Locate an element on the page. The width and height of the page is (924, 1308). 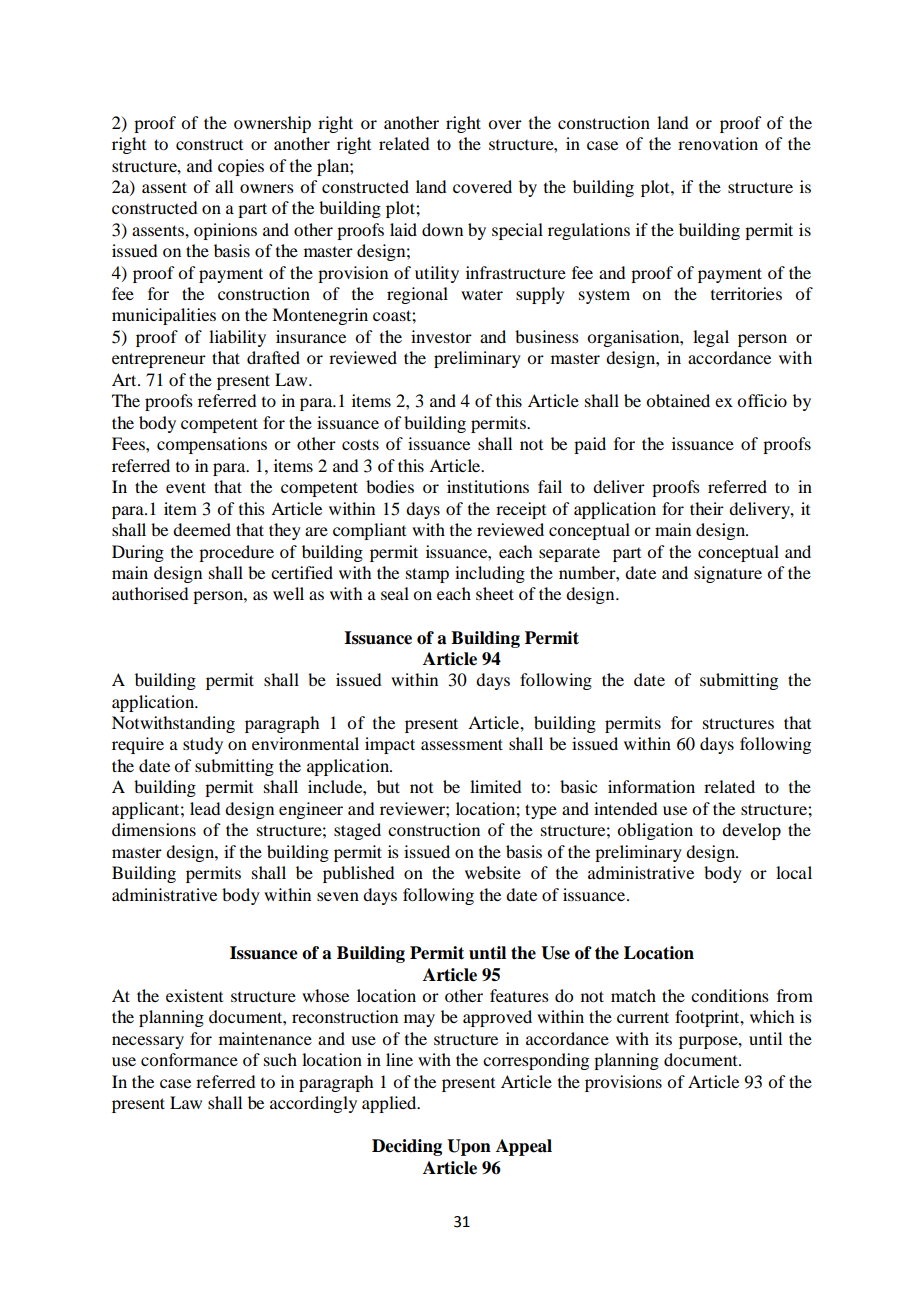
event is located at coordinates (186, 487).
